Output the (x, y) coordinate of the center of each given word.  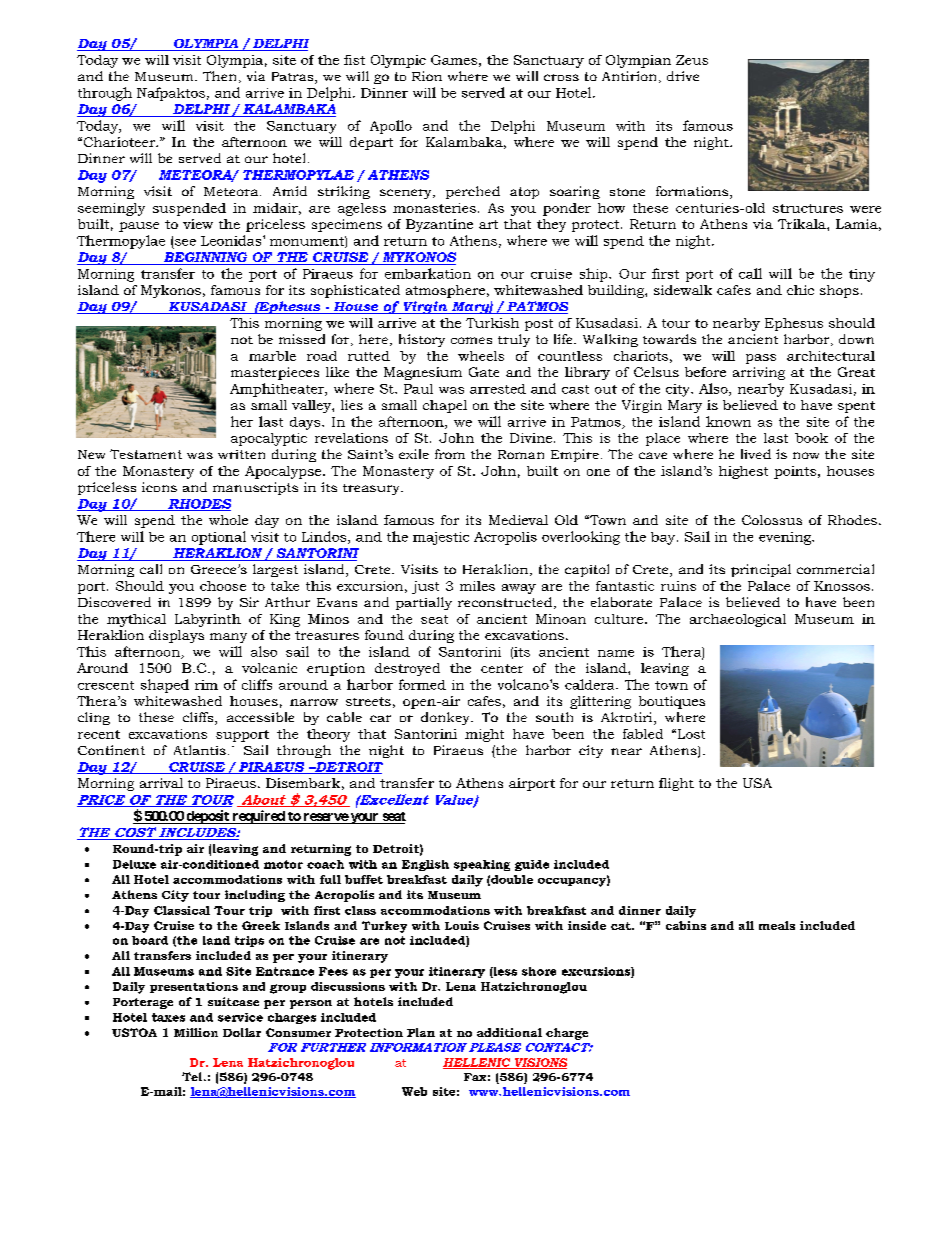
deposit (207, 817)
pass (761, 359)
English (425, 865)
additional (509, 1032)
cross (561, 77)
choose (223, 586)
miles (477, 586)
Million (196, 1032)
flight (676, 784)
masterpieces (275, 373)
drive (683, 76)
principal (761, 570)
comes (471, 340)
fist (354, 60)
